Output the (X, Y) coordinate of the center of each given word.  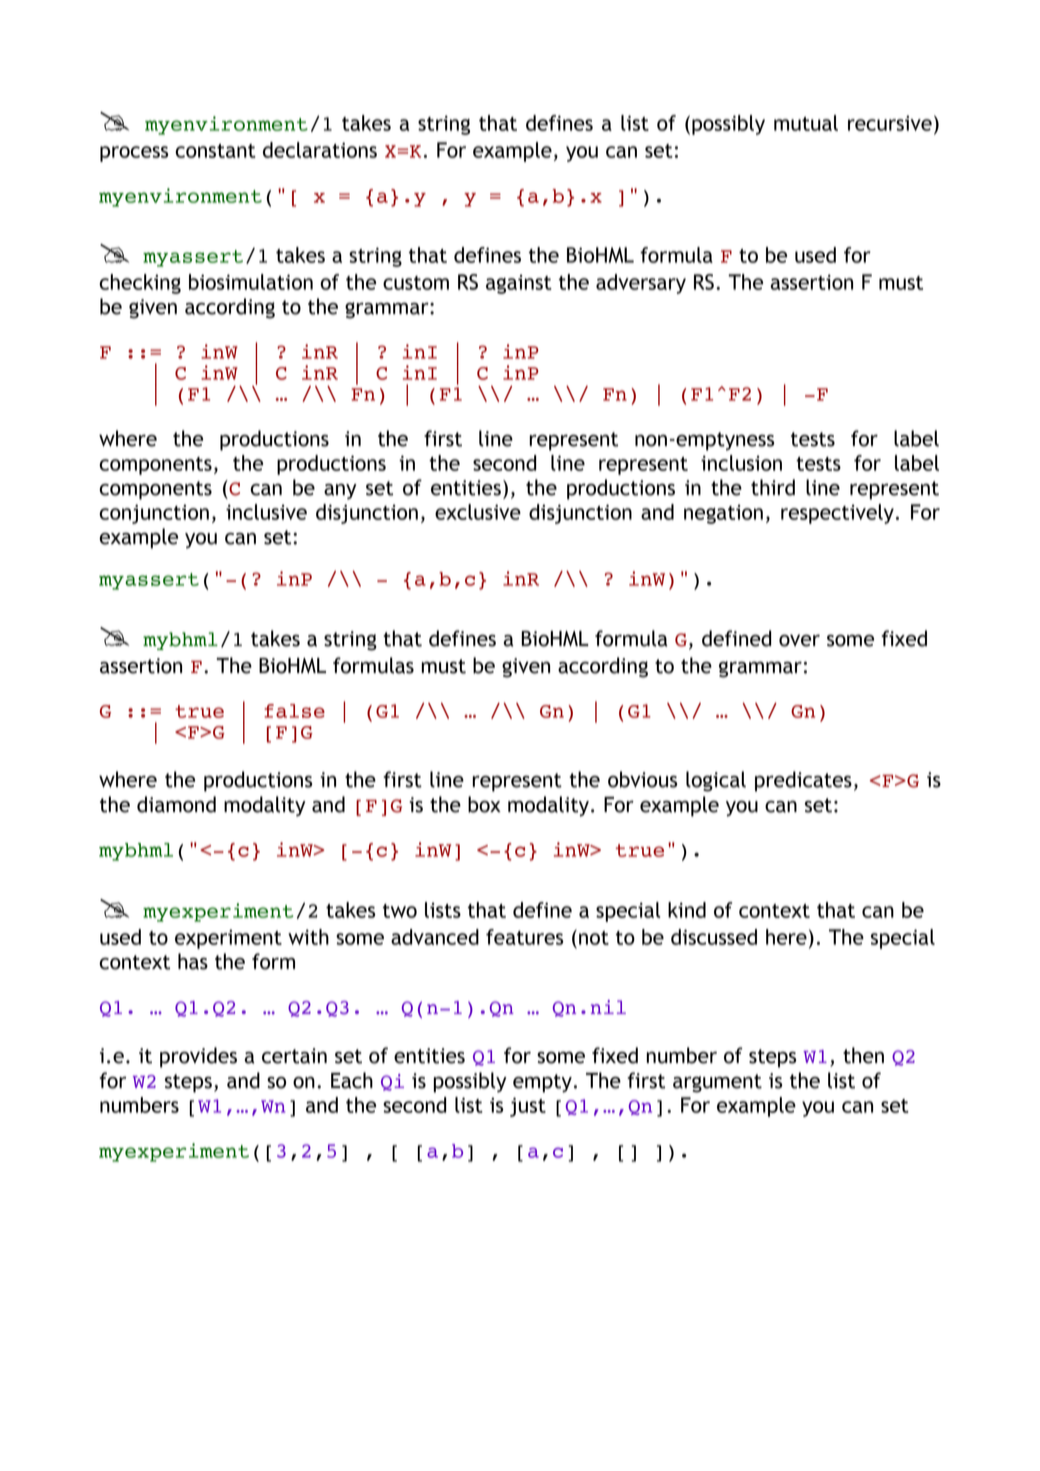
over (799, 640)
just (528, 1107)
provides (198, 1057)
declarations (320, 150)
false (294, 711)
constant (215, 151)
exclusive (478, 512)
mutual (806, 123)
